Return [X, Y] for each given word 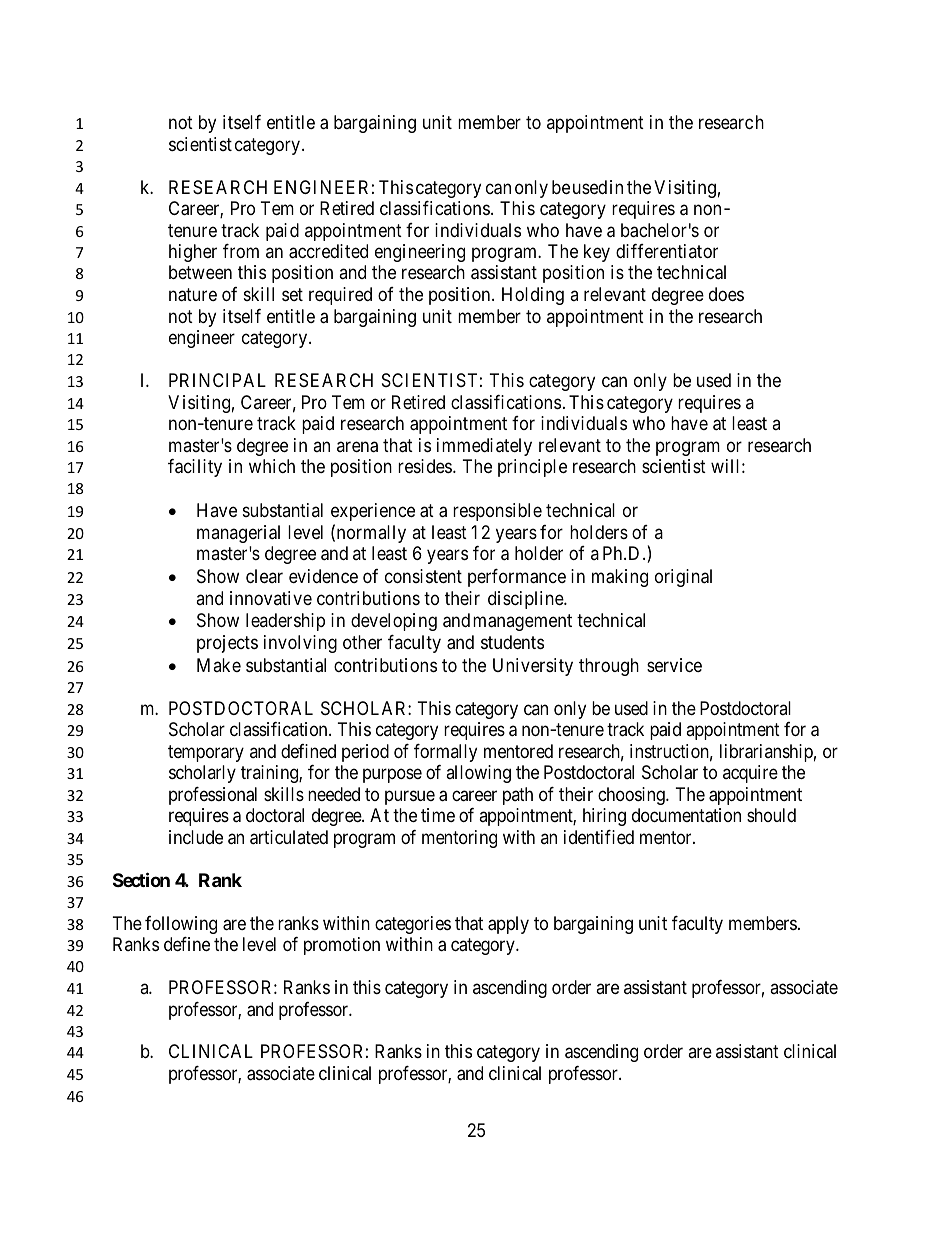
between [200, 272]
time [438, 815]
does [726, 294]
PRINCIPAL [217, 380]
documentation [686, 815]
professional [213, 796]
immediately [484, 447]
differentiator [667, 251]
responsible [497, 512]
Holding [533, 296]
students [512, 642]
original [683, 578]
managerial [238, 534]
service [674, 665]
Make [219, 665]
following [181, 925]
